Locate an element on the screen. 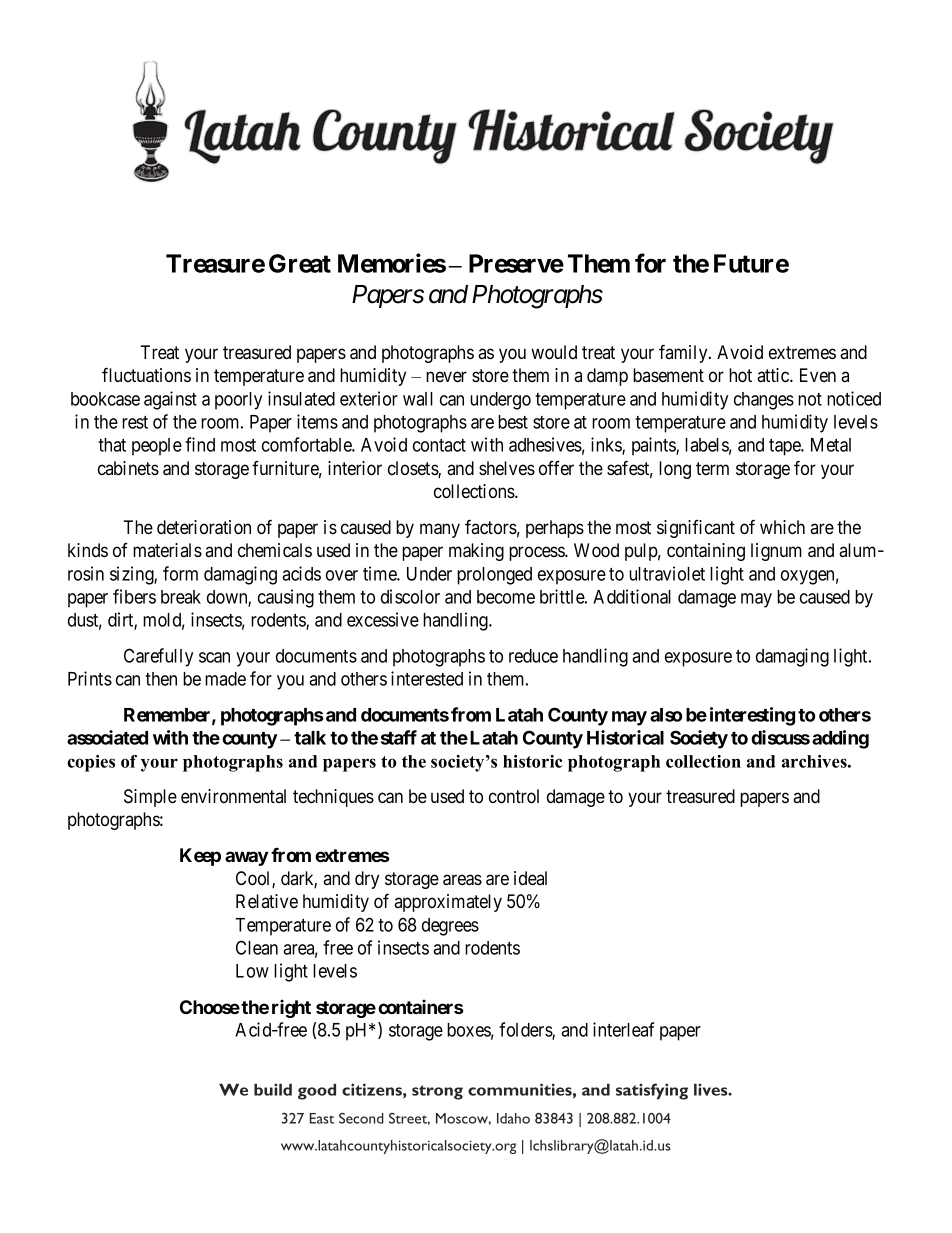  build is located at coordinates (273, 1089).
